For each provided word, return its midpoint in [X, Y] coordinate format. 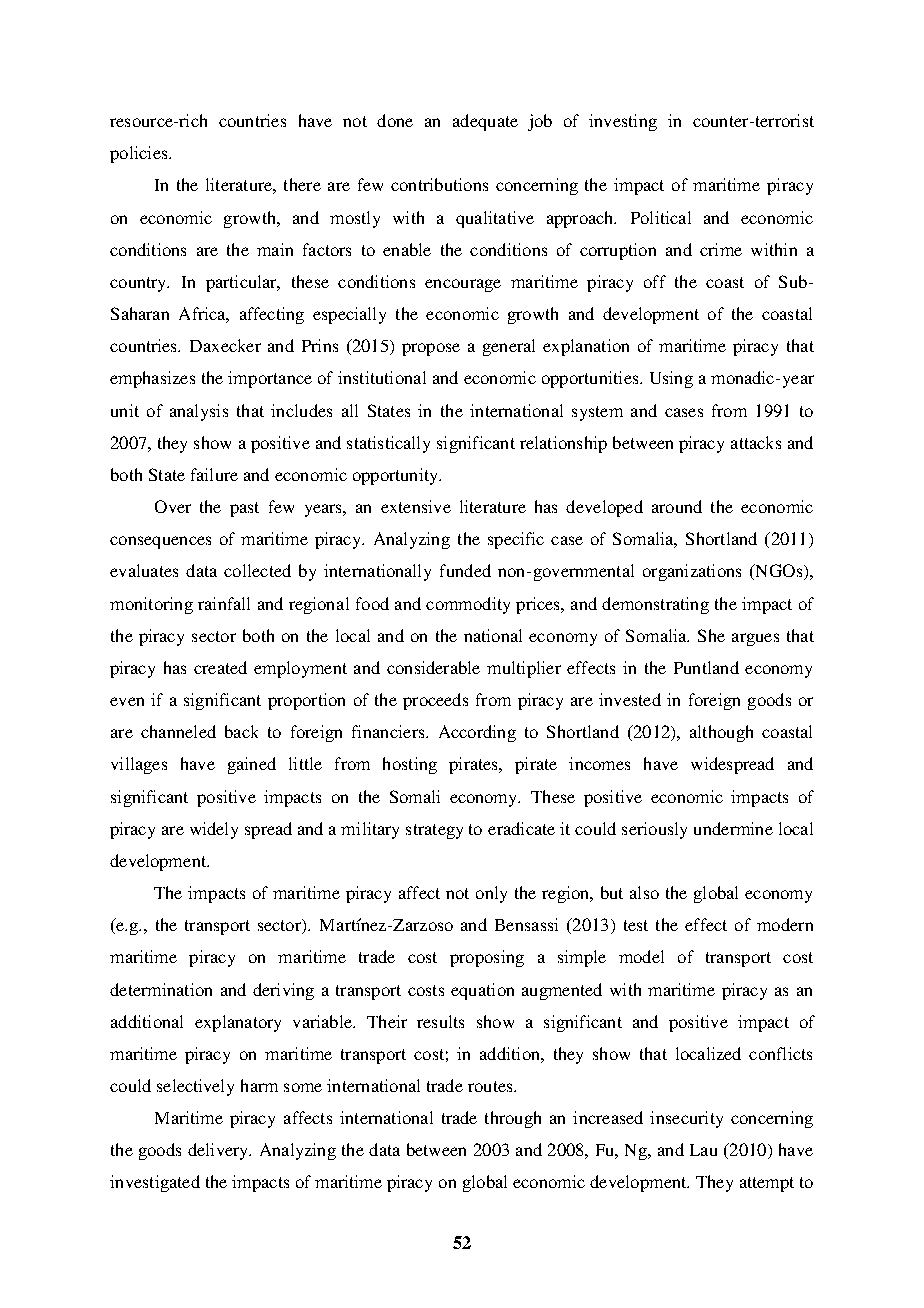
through [513, 1119]
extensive [416, 506]
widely [214, 830]
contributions [439, 184]
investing [623, 122]
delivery [219, 1151]
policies [140, 154]
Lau [703, 1150]
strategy [434, 831]
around [677, 506]
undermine [733, 828]
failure [214, 474]
